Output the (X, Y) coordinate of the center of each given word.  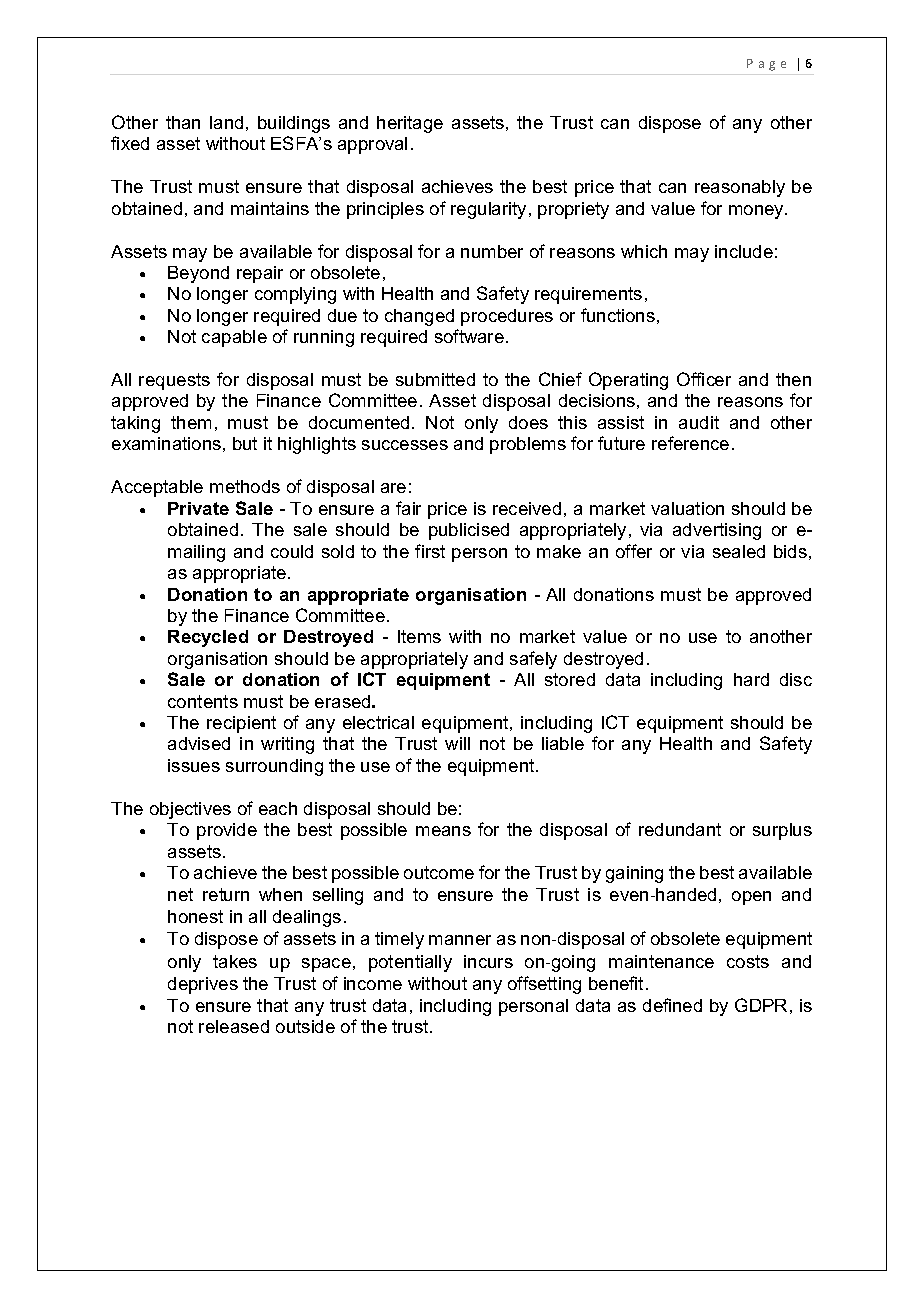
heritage (410, 124)
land (226, 122)
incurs (488, 961)
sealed (739, 551)
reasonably (740, 188)
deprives (203, 985)
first (430, 551)
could (292, 551)
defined (672, 1005)
